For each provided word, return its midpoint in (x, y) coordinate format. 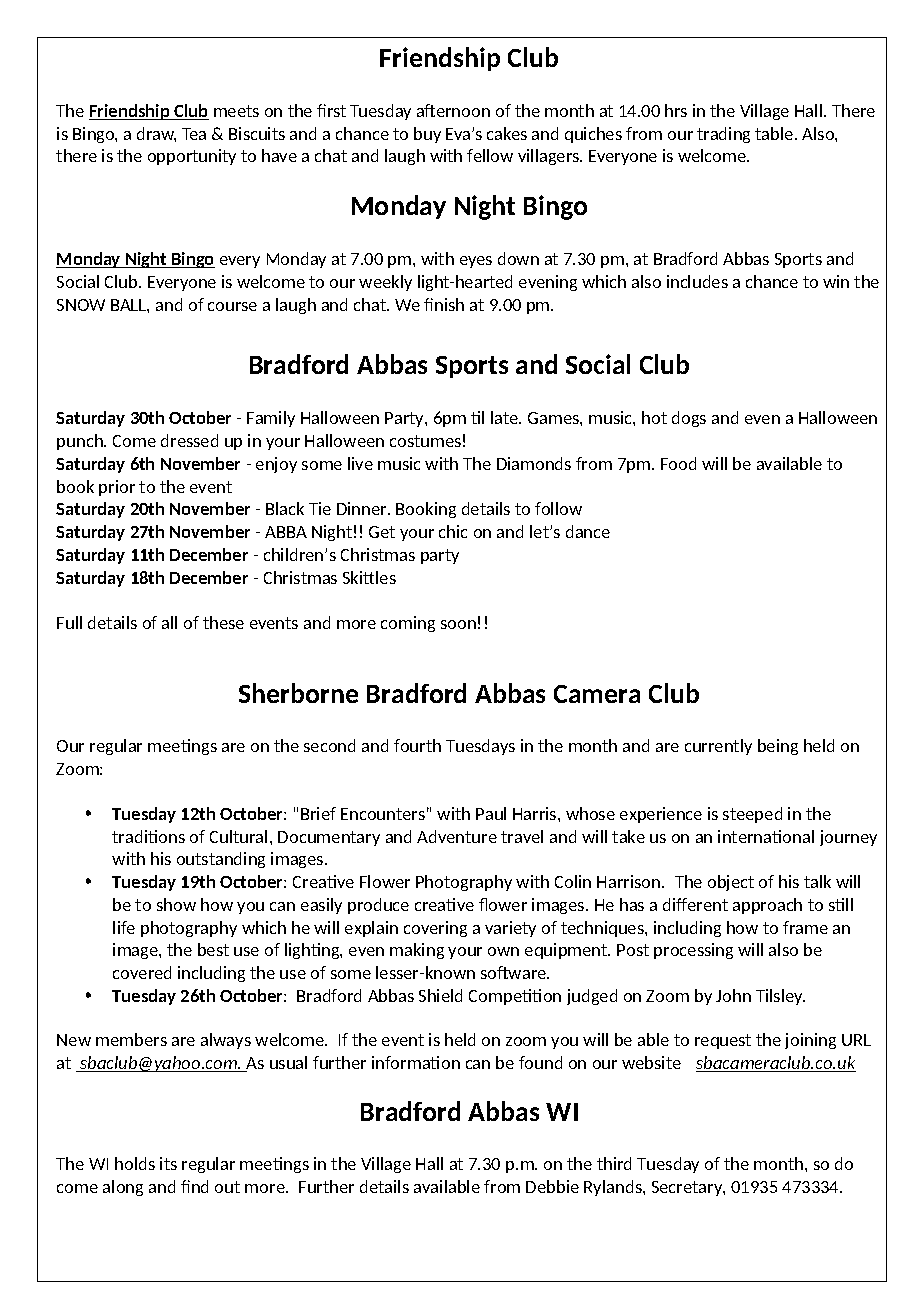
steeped (752, 815)
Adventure (457, 836)
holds (135, 1163)
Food (678, 463)
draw (156, 134)
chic (453, 531)
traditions (148, 836)
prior (117, 488)
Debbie (552, 1186)
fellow (490, 155)
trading (723, 135)
